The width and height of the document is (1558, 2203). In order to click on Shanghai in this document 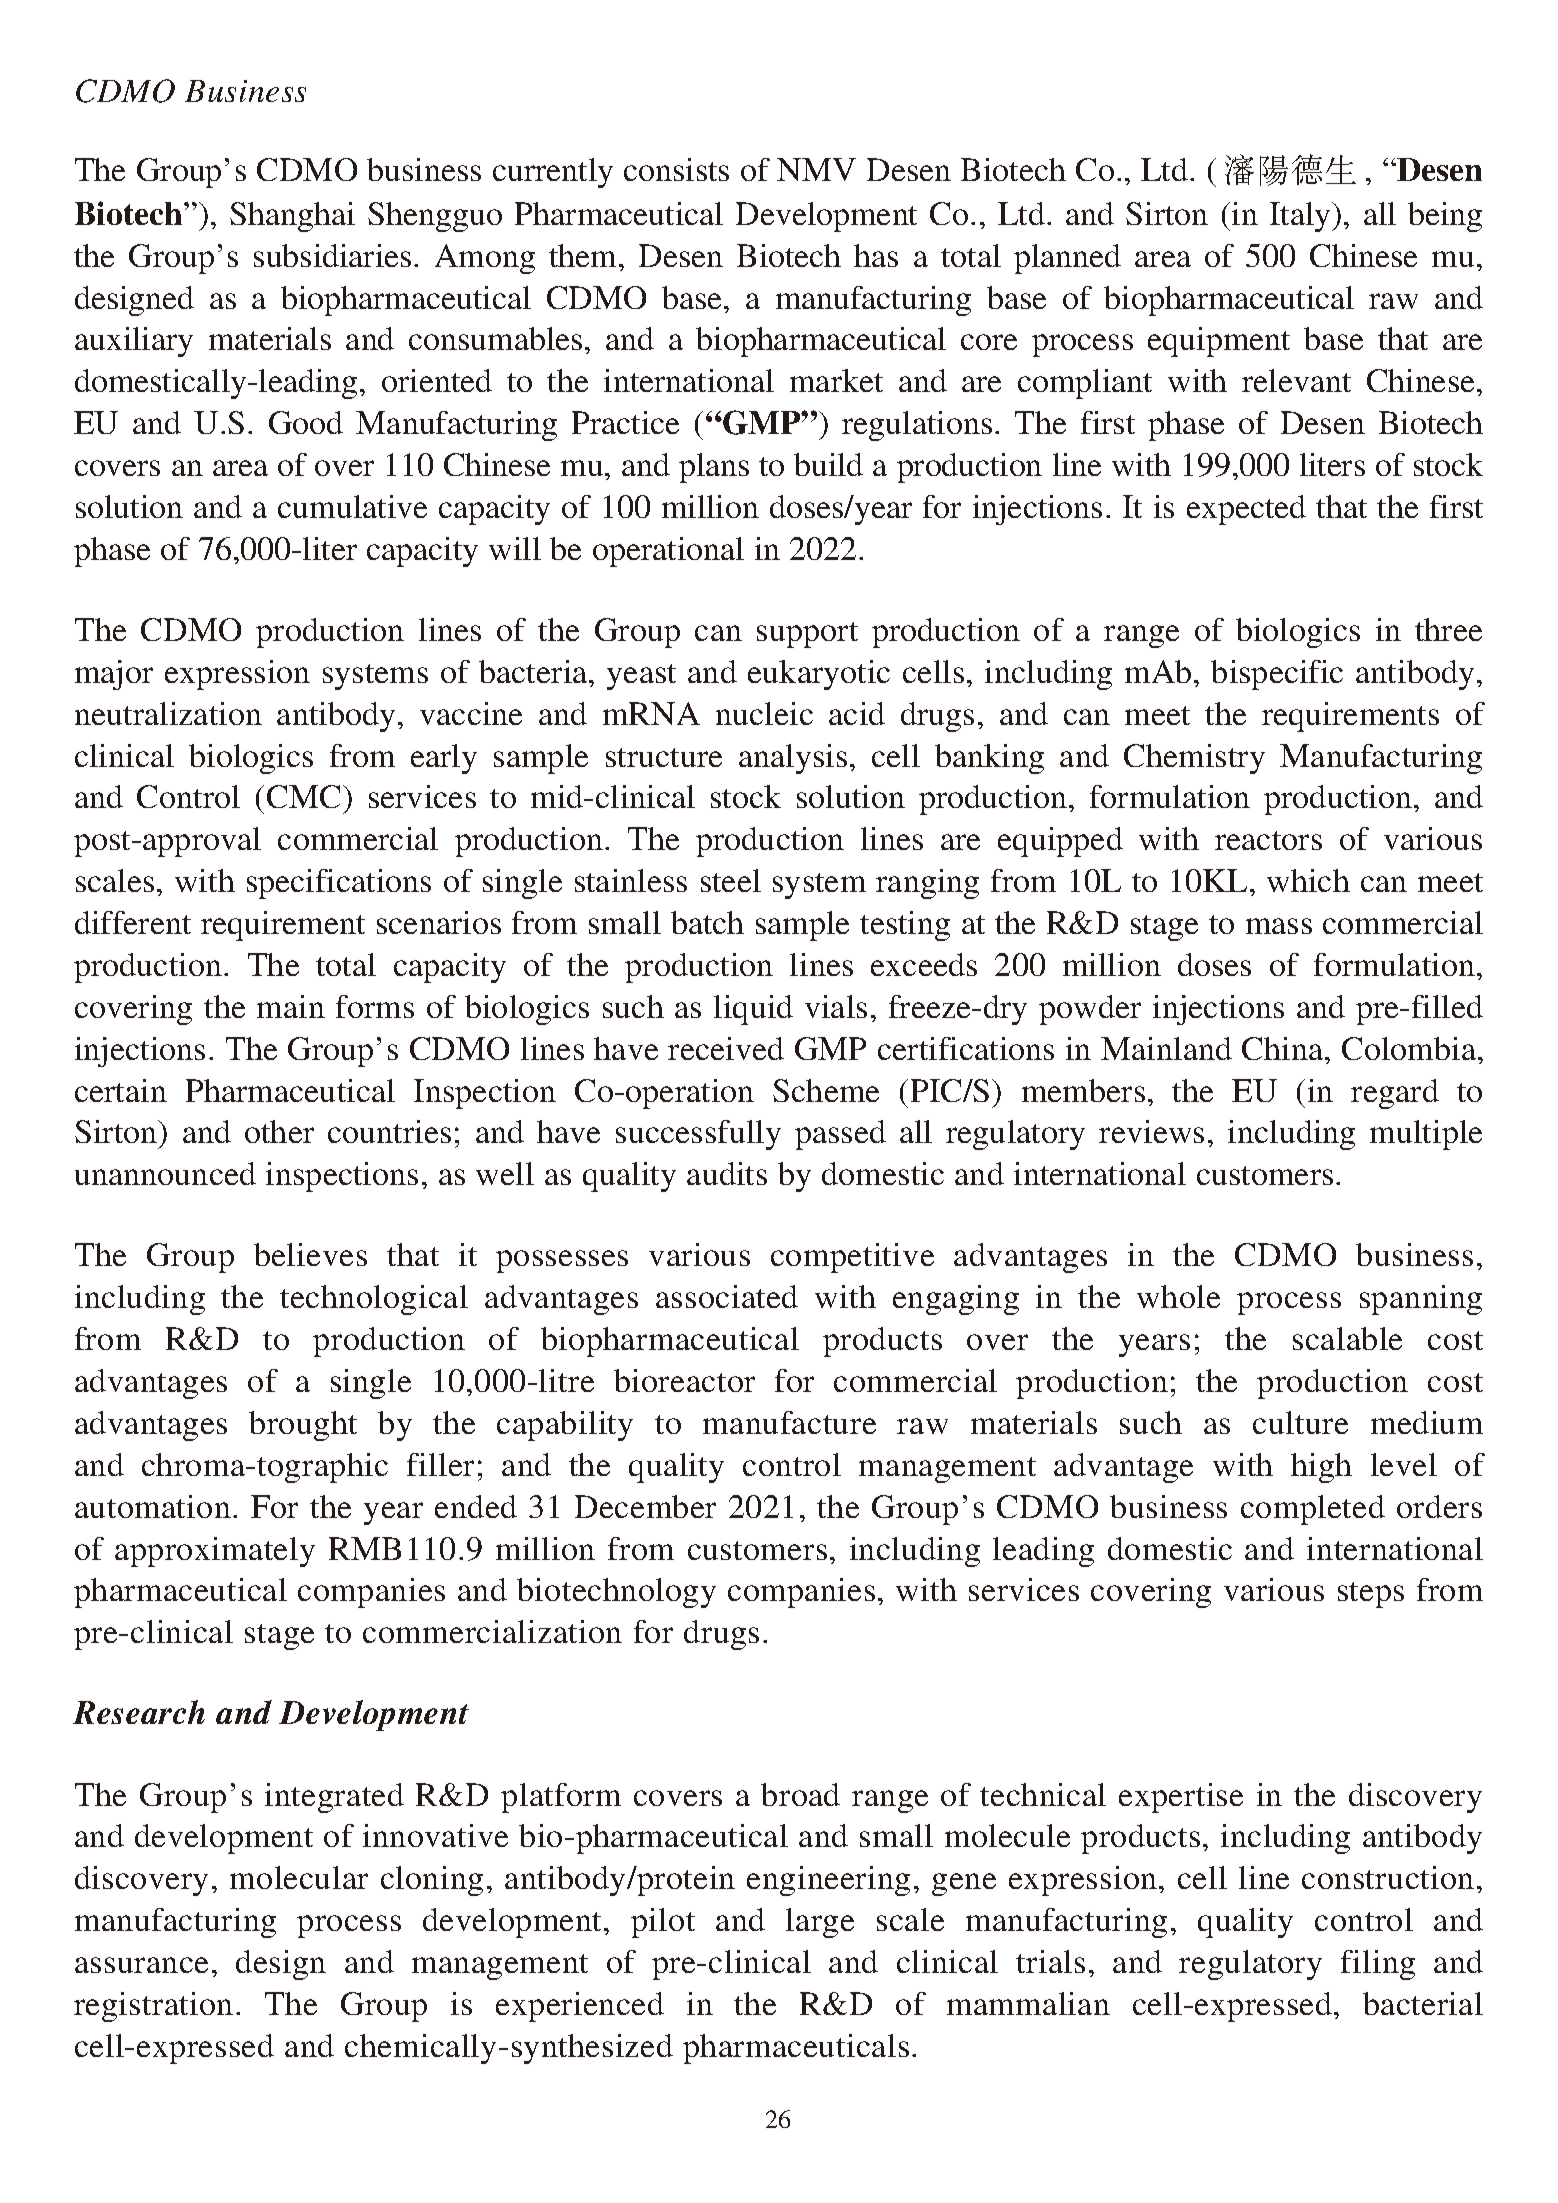, I will do `click(292, 217)`.
